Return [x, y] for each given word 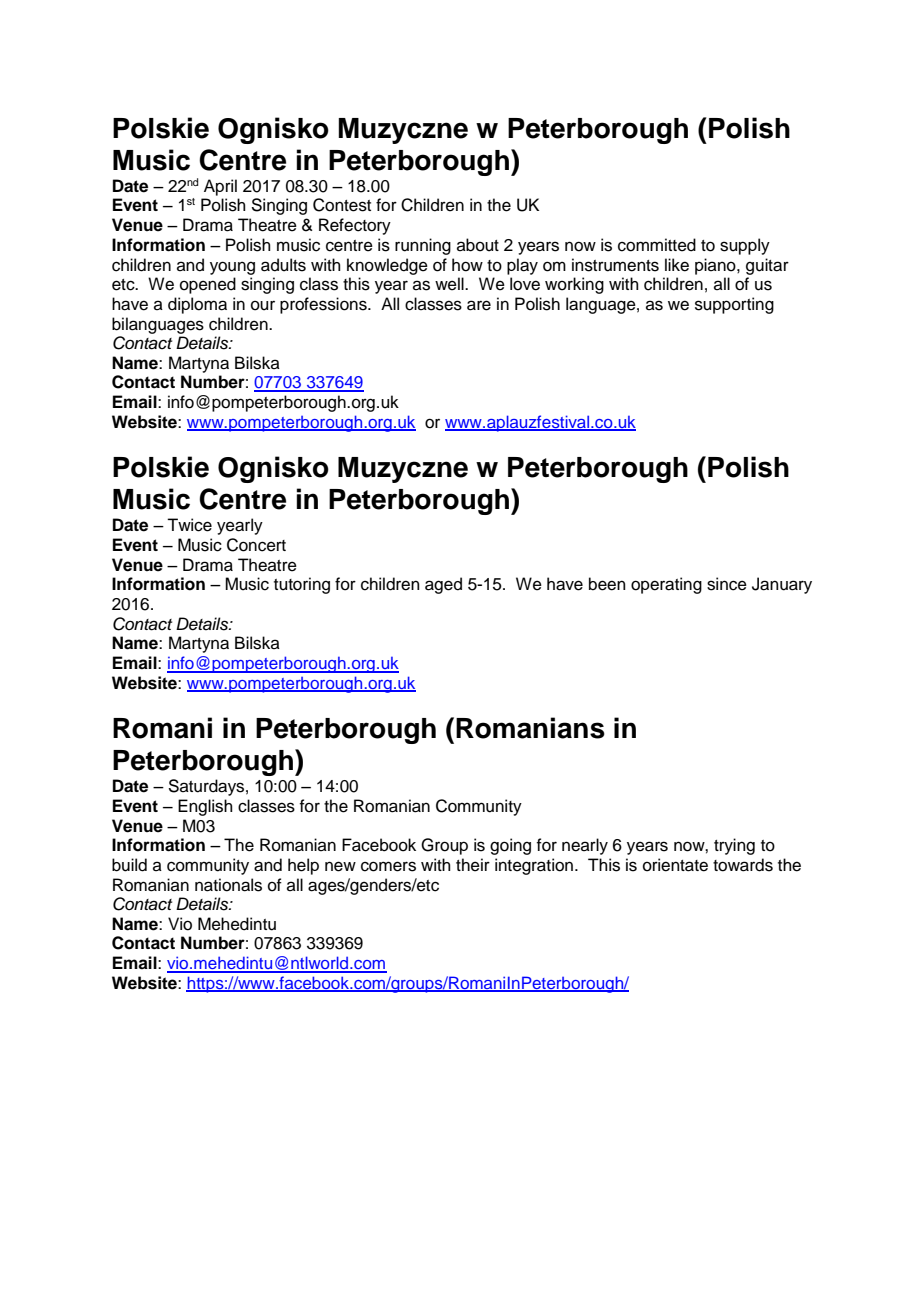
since [727, 584]
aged [443, 585]
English [205, 807]
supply [745, 246]
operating [666, 585]
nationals [228, 885]
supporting [734, 305]
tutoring [302, 585]
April [220, 187]
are [479, 305]
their [473, 865]
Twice [189, 525]
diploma [197, 305]
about [478, 245]
